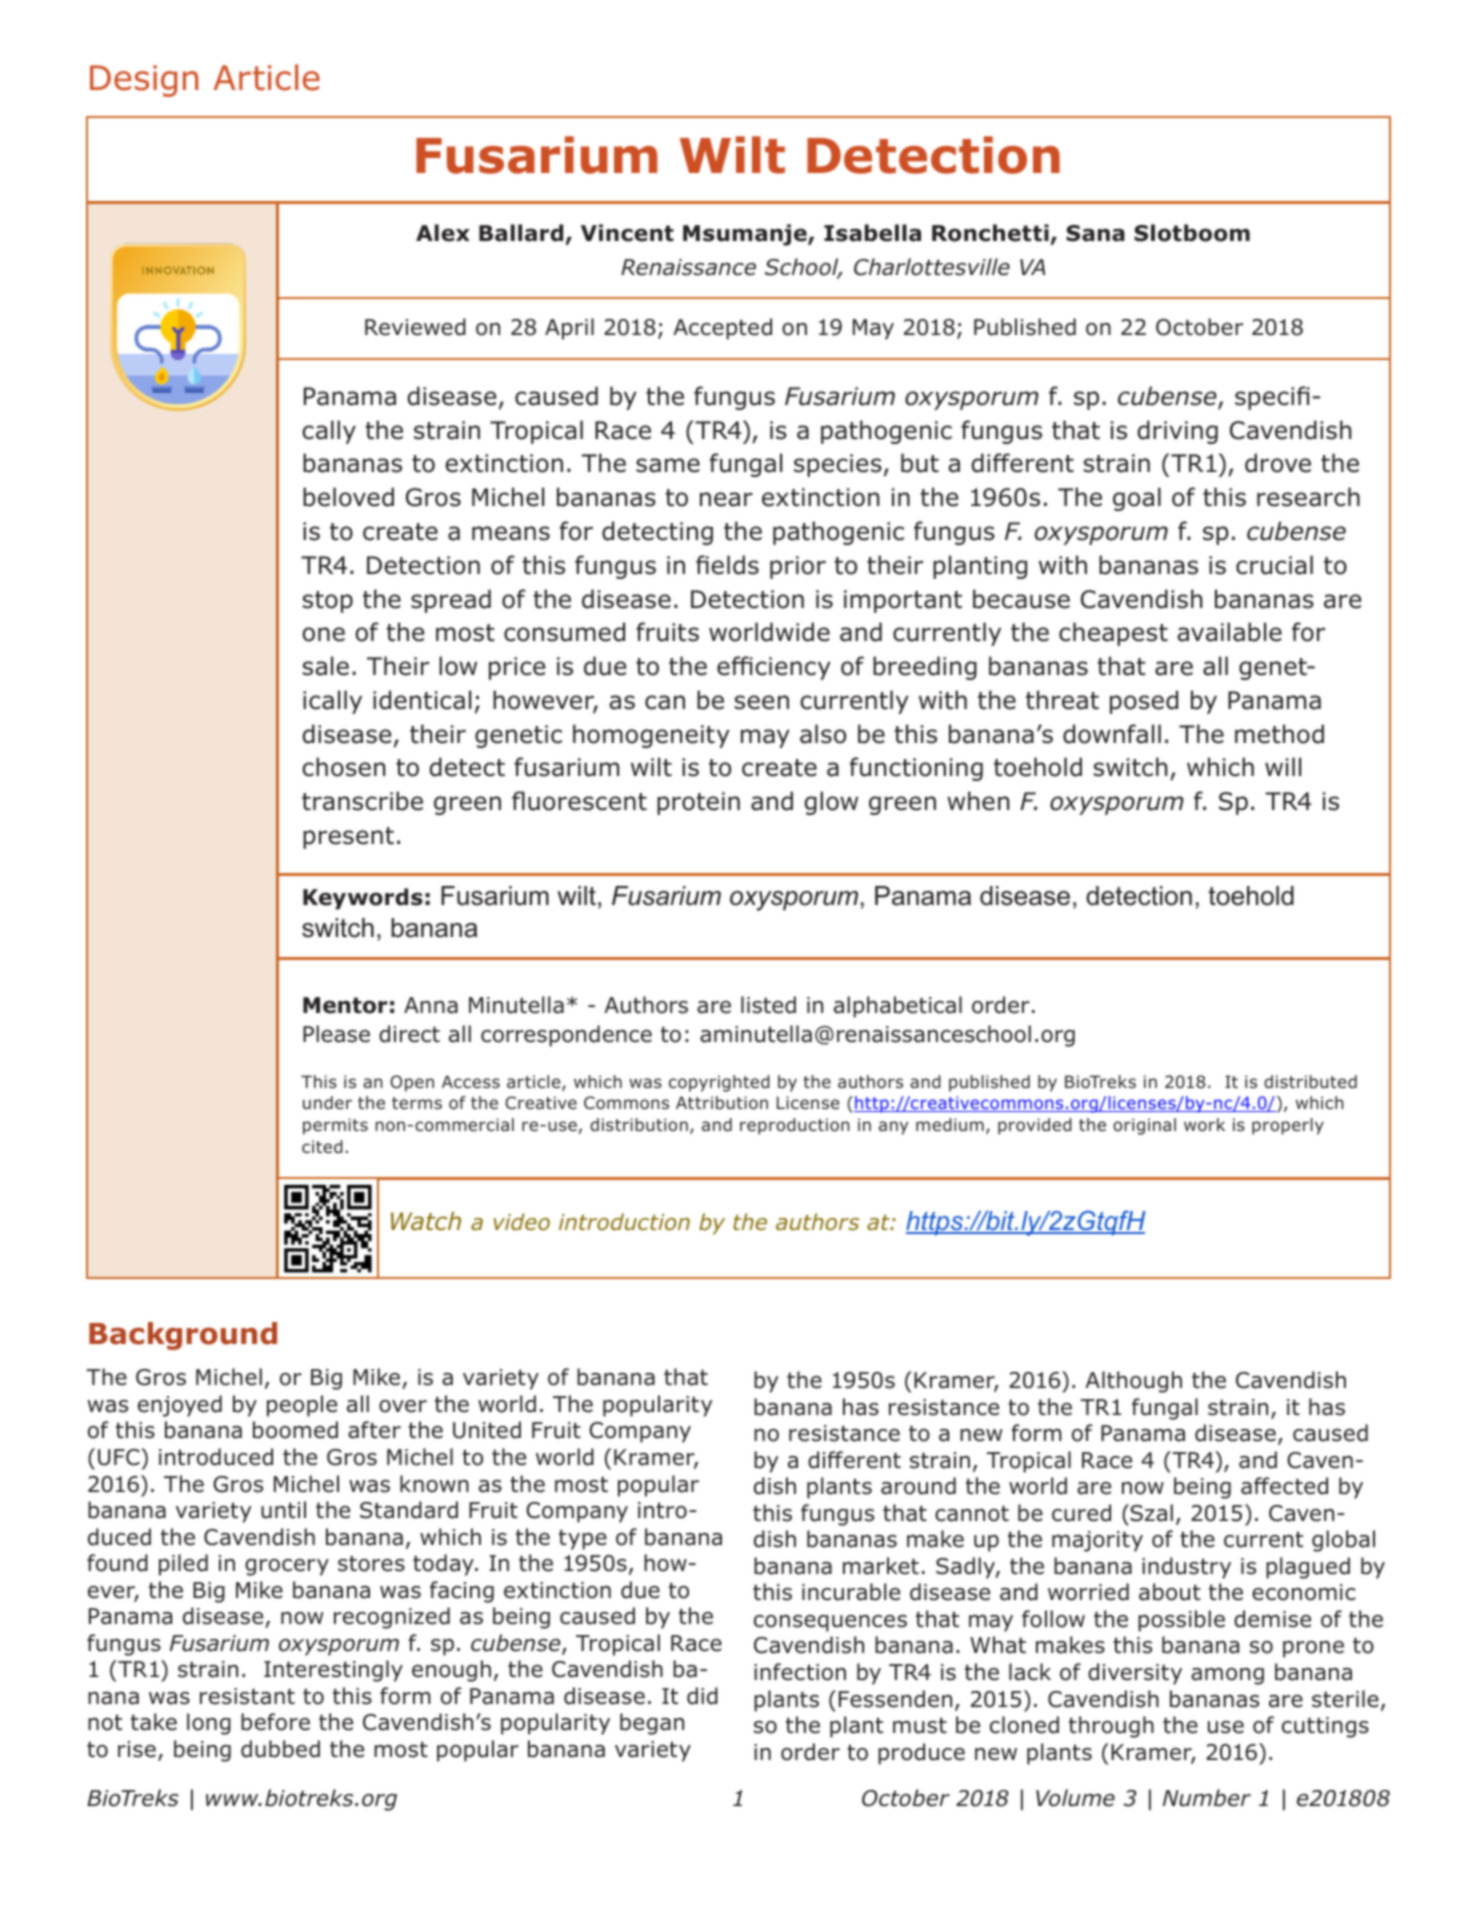 The height and width of the image is (1911, 1477). What do you see at coordinates (322, 1147) in the image?
I see `cited` at bounding box center [322, 1147].
